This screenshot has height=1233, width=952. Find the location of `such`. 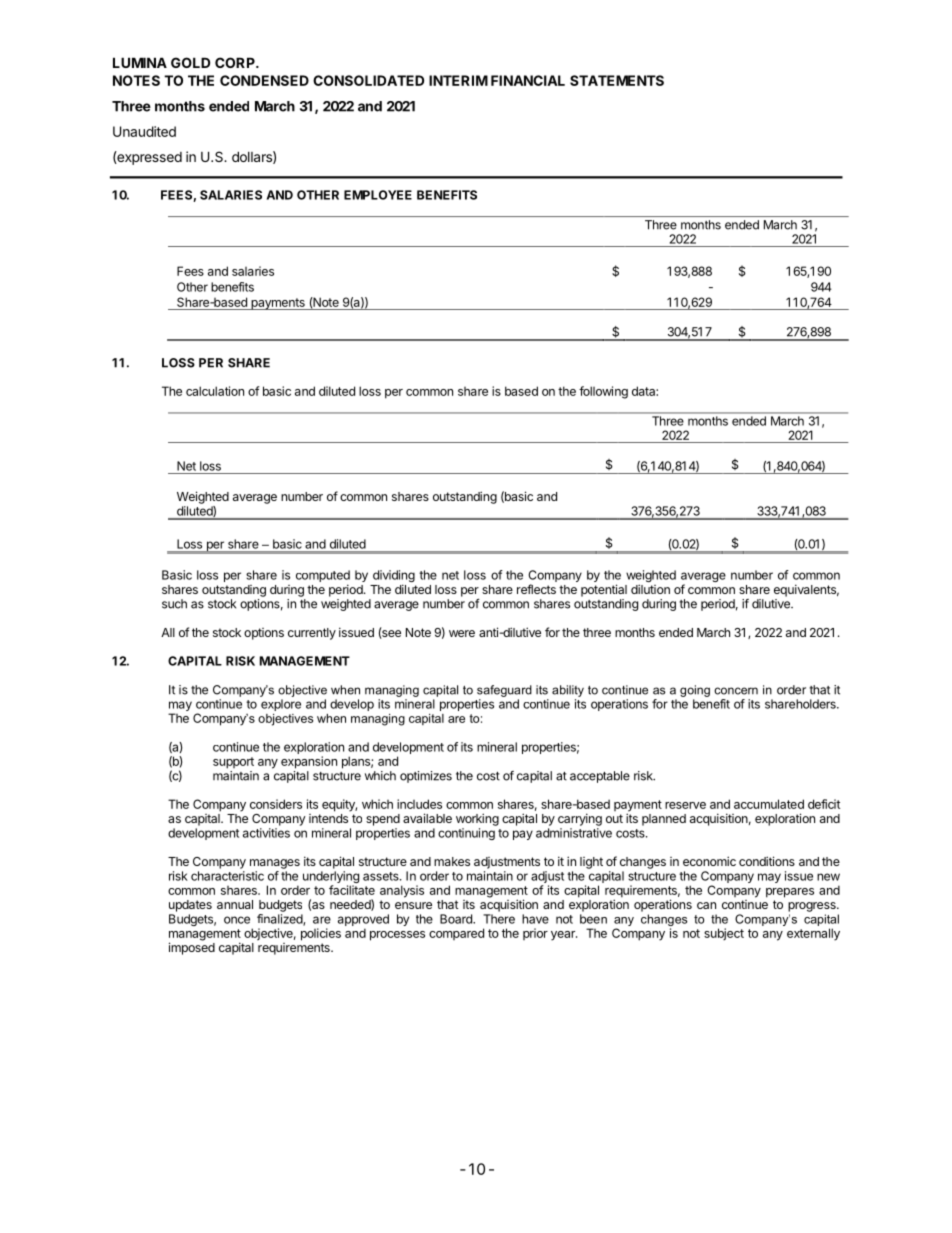

such is located at coordinates (174, 604).
